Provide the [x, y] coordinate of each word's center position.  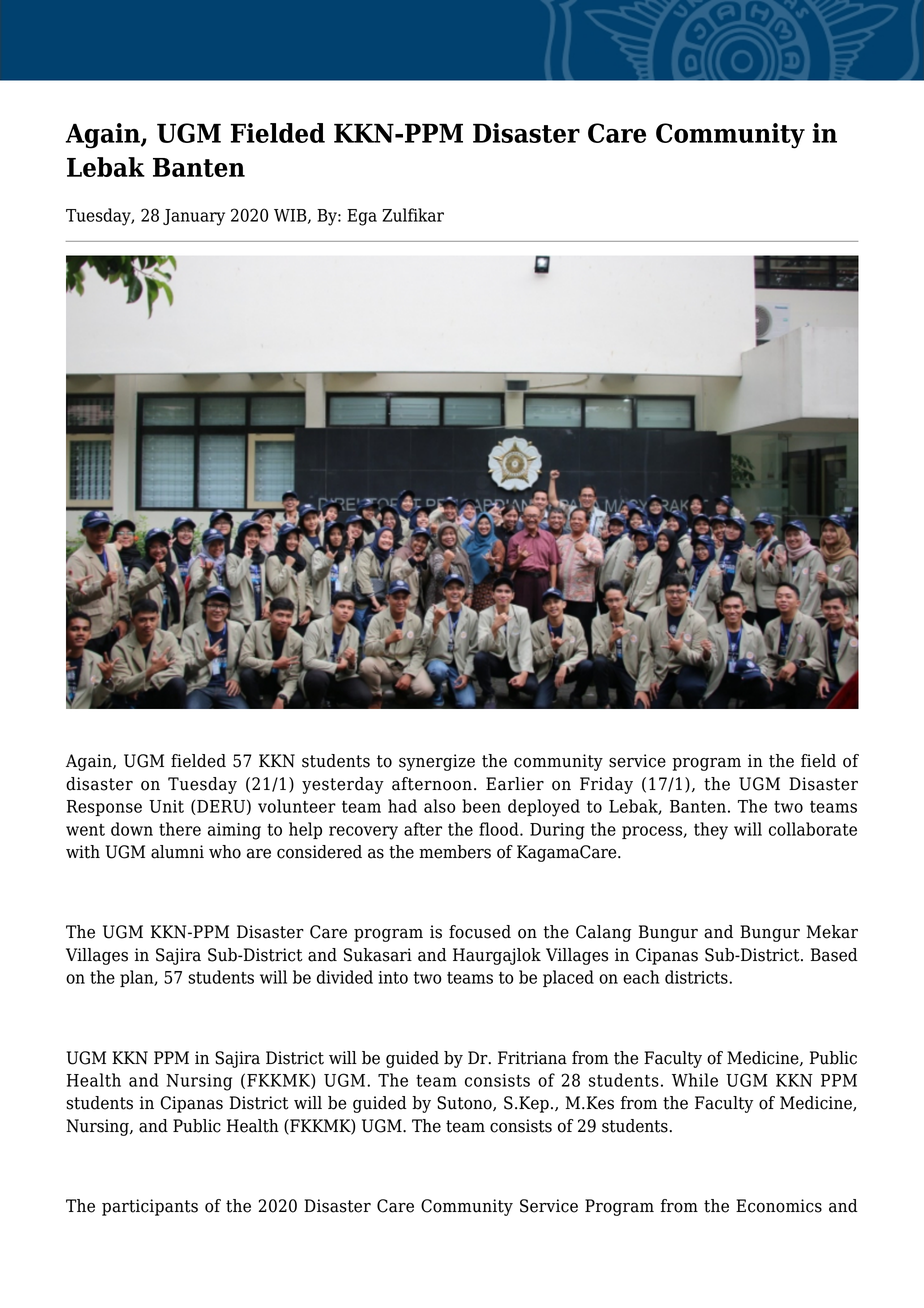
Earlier [515, 784]
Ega [362, 217]
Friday [606, 785]
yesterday [343, 785]
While [695, 1080]
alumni [177, 852]
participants [150, 1207]
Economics [779, 1206]
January [194, 217]
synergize [437, 762]
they [711, 831]
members [455, 852]
